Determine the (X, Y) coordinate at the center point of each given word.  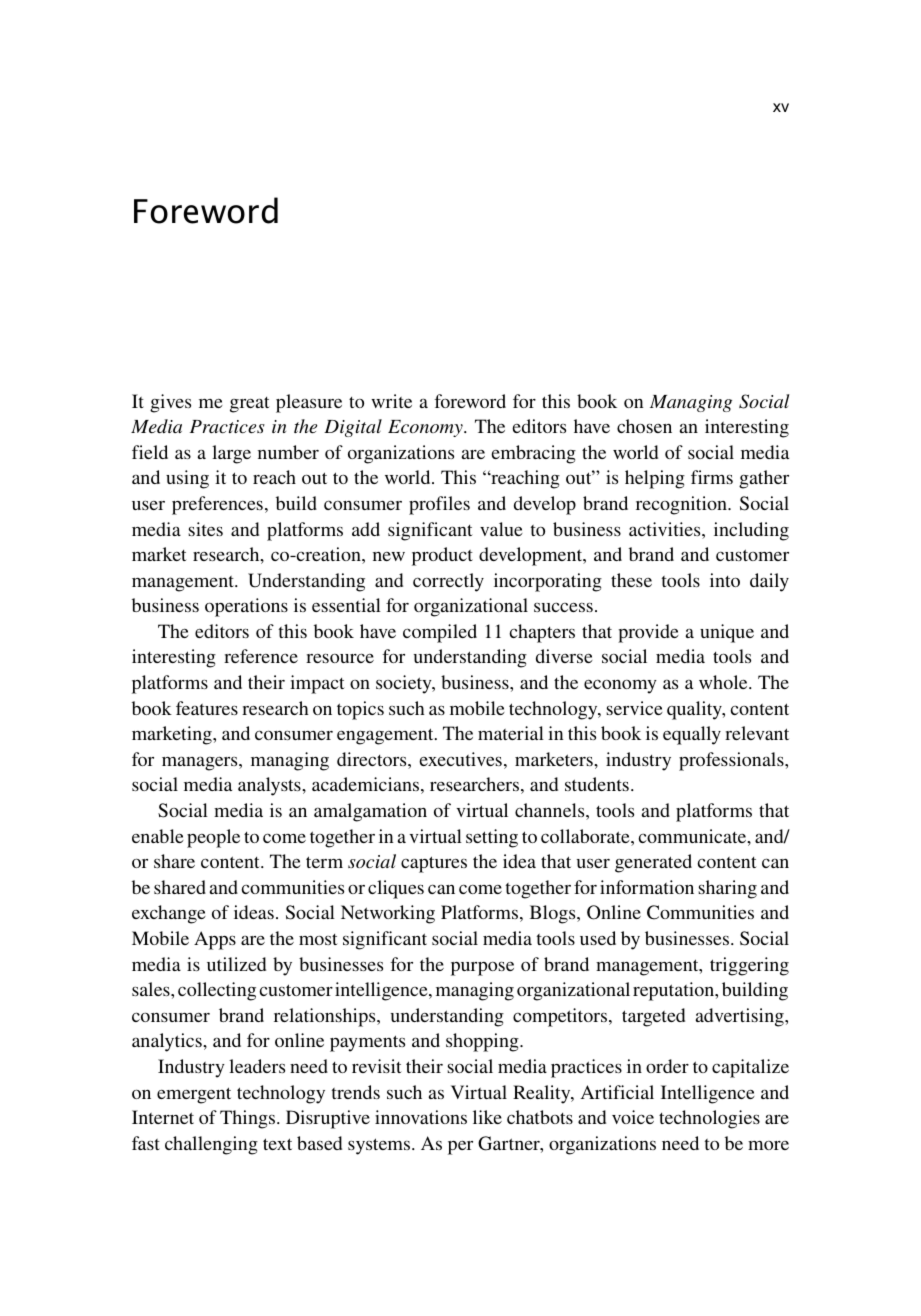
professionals (732, 761)
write (391, 401)
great (250, 405)
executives (460, 759)
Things (249, 1119)
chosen (644, 426)
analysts (270, 786)
